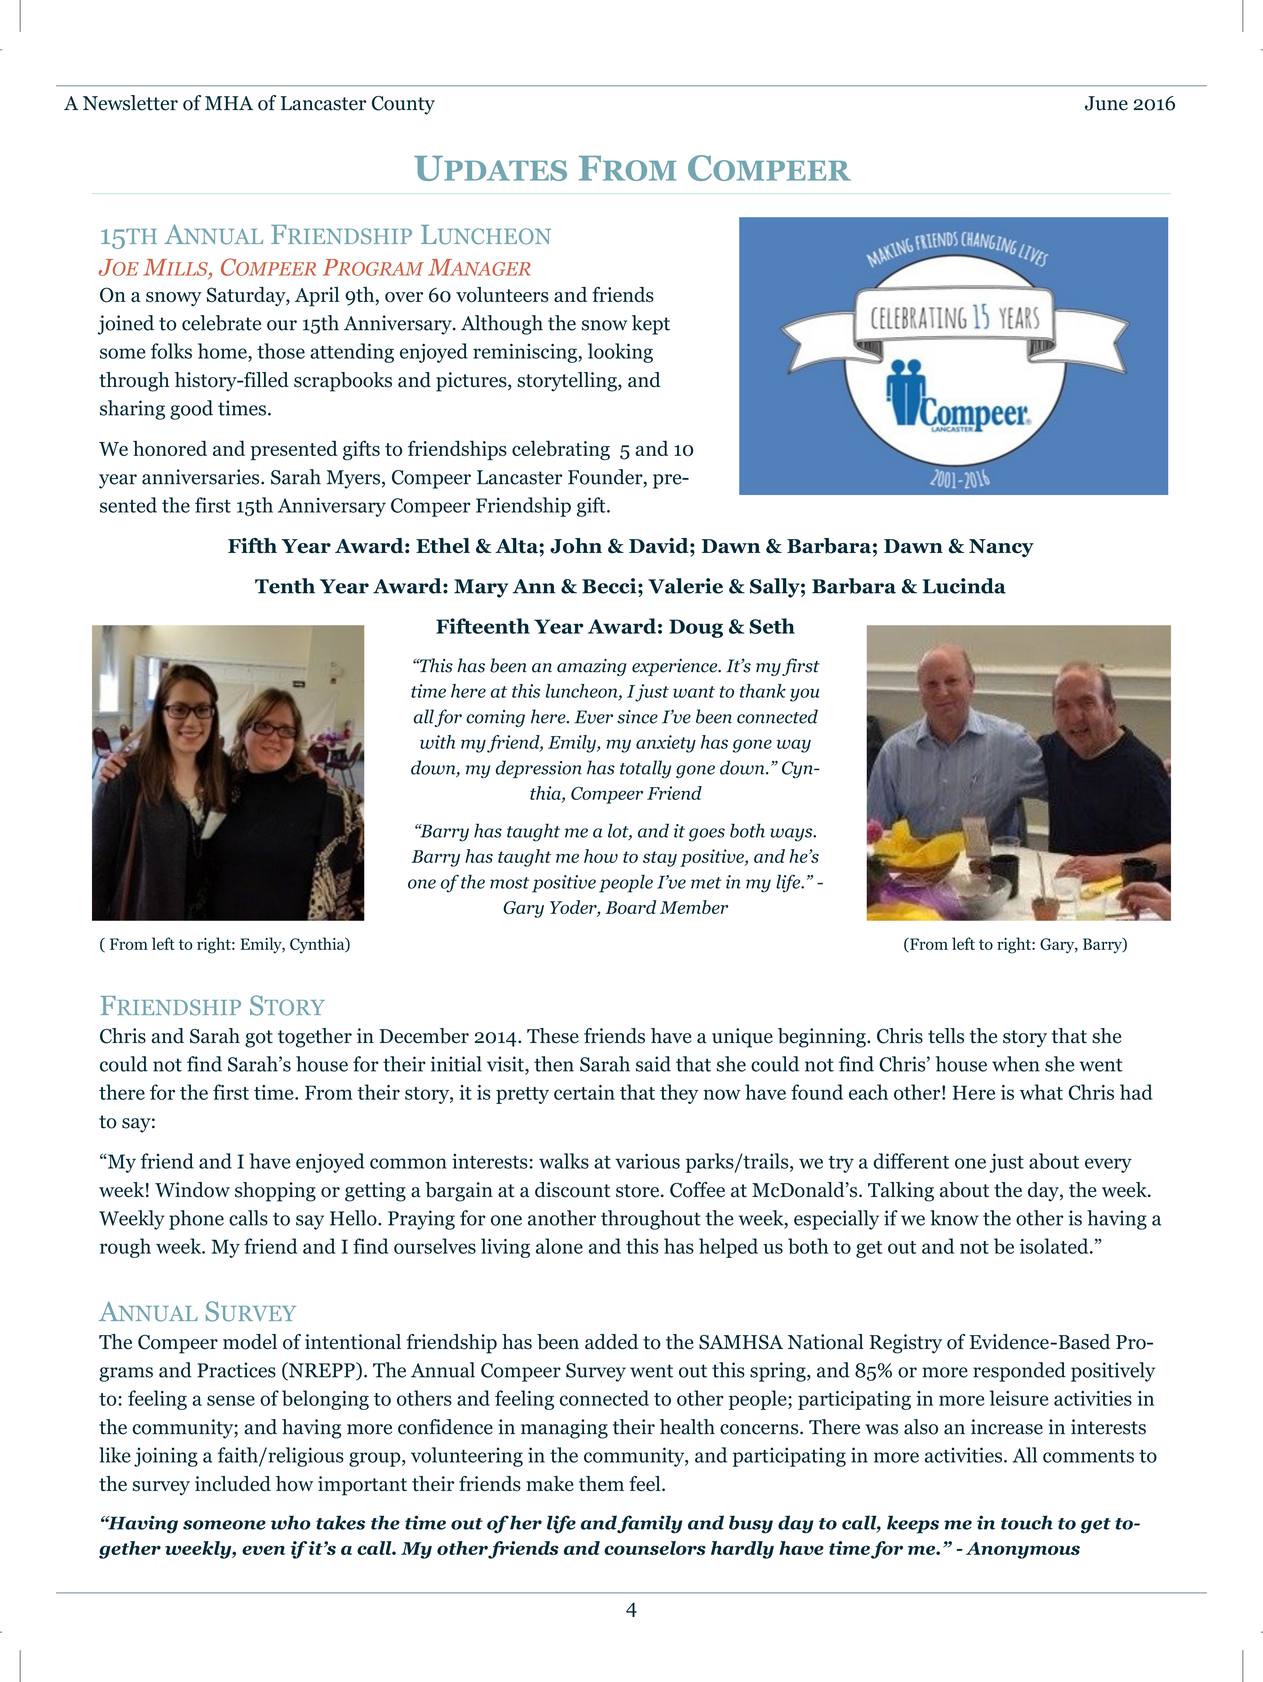  What do you see at coordinates (229, 103) in the screenshot?
I see `MHA` at bounding box center [229, 103].
